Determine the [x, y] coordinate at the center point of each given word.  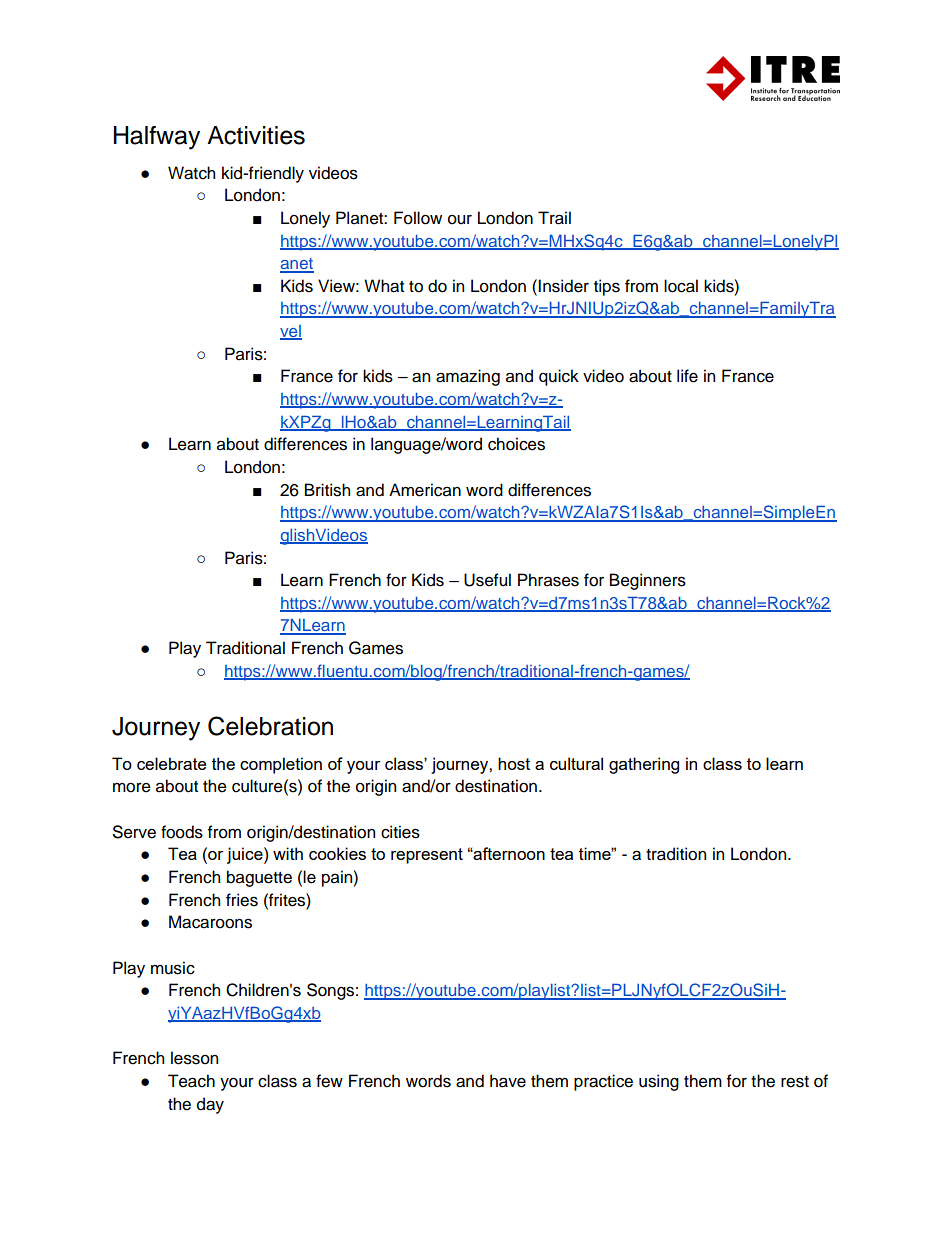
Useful [487, 580]
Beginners [648, 581]
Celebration [270, 726]
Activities [256, 135]
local [681, 286]
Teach [191, 1081]
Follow [418, 218]
